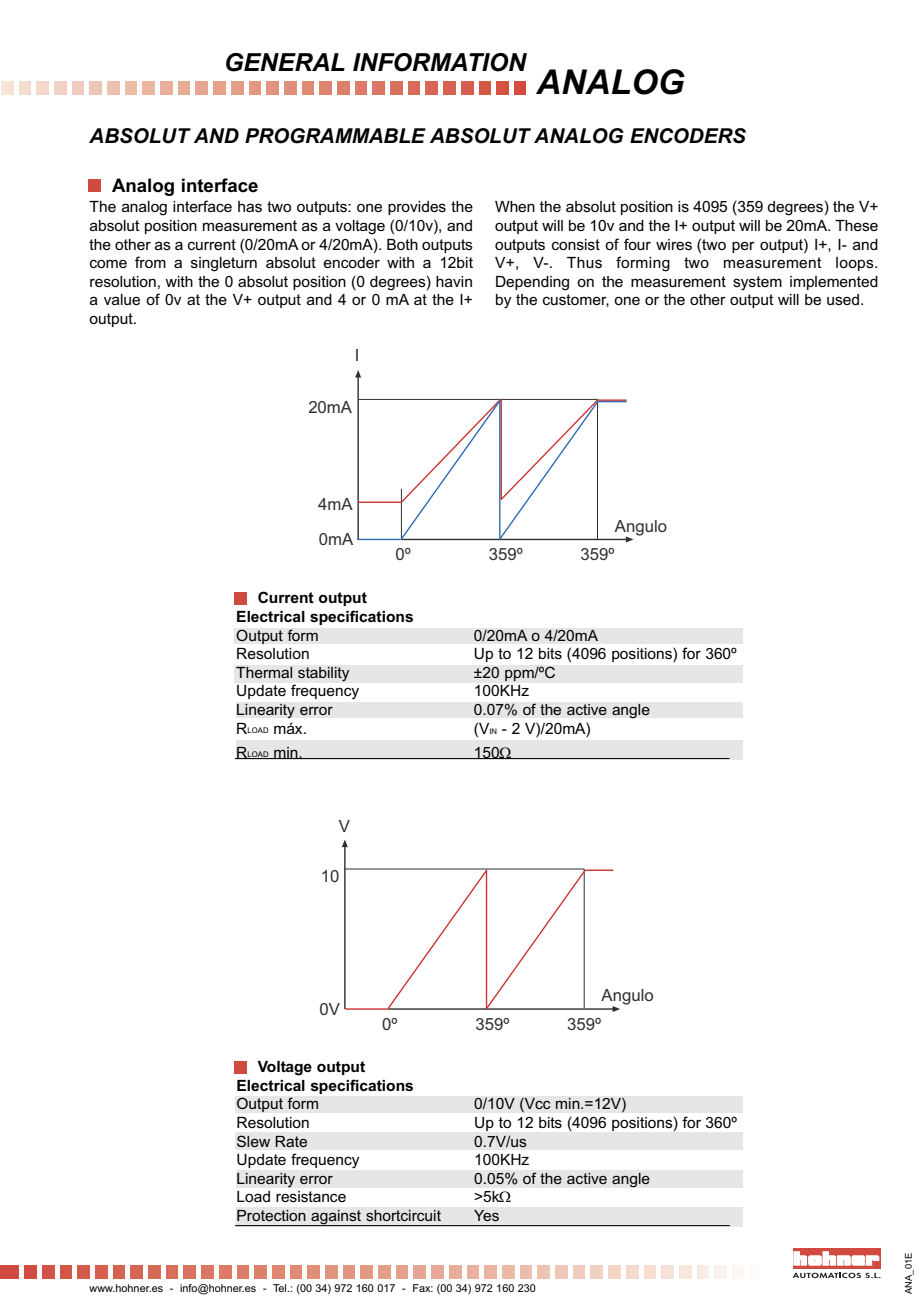 The image size is (924, 1308). Describe the element at coordinates (843, 299) in the image. I see `used` at that location.
